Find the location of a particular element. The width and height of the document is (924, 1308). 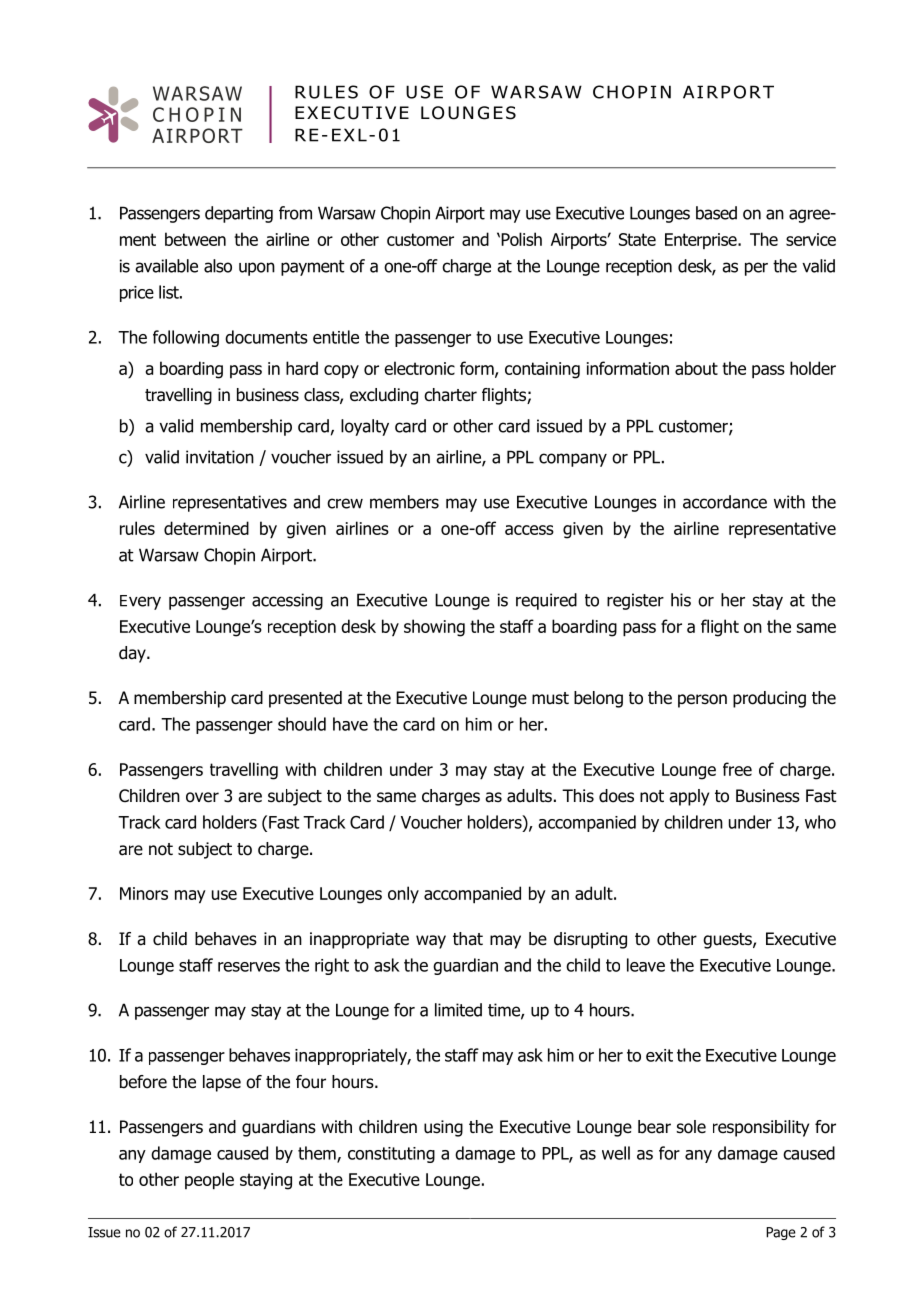

guests is located at coordinates (728, 941).
